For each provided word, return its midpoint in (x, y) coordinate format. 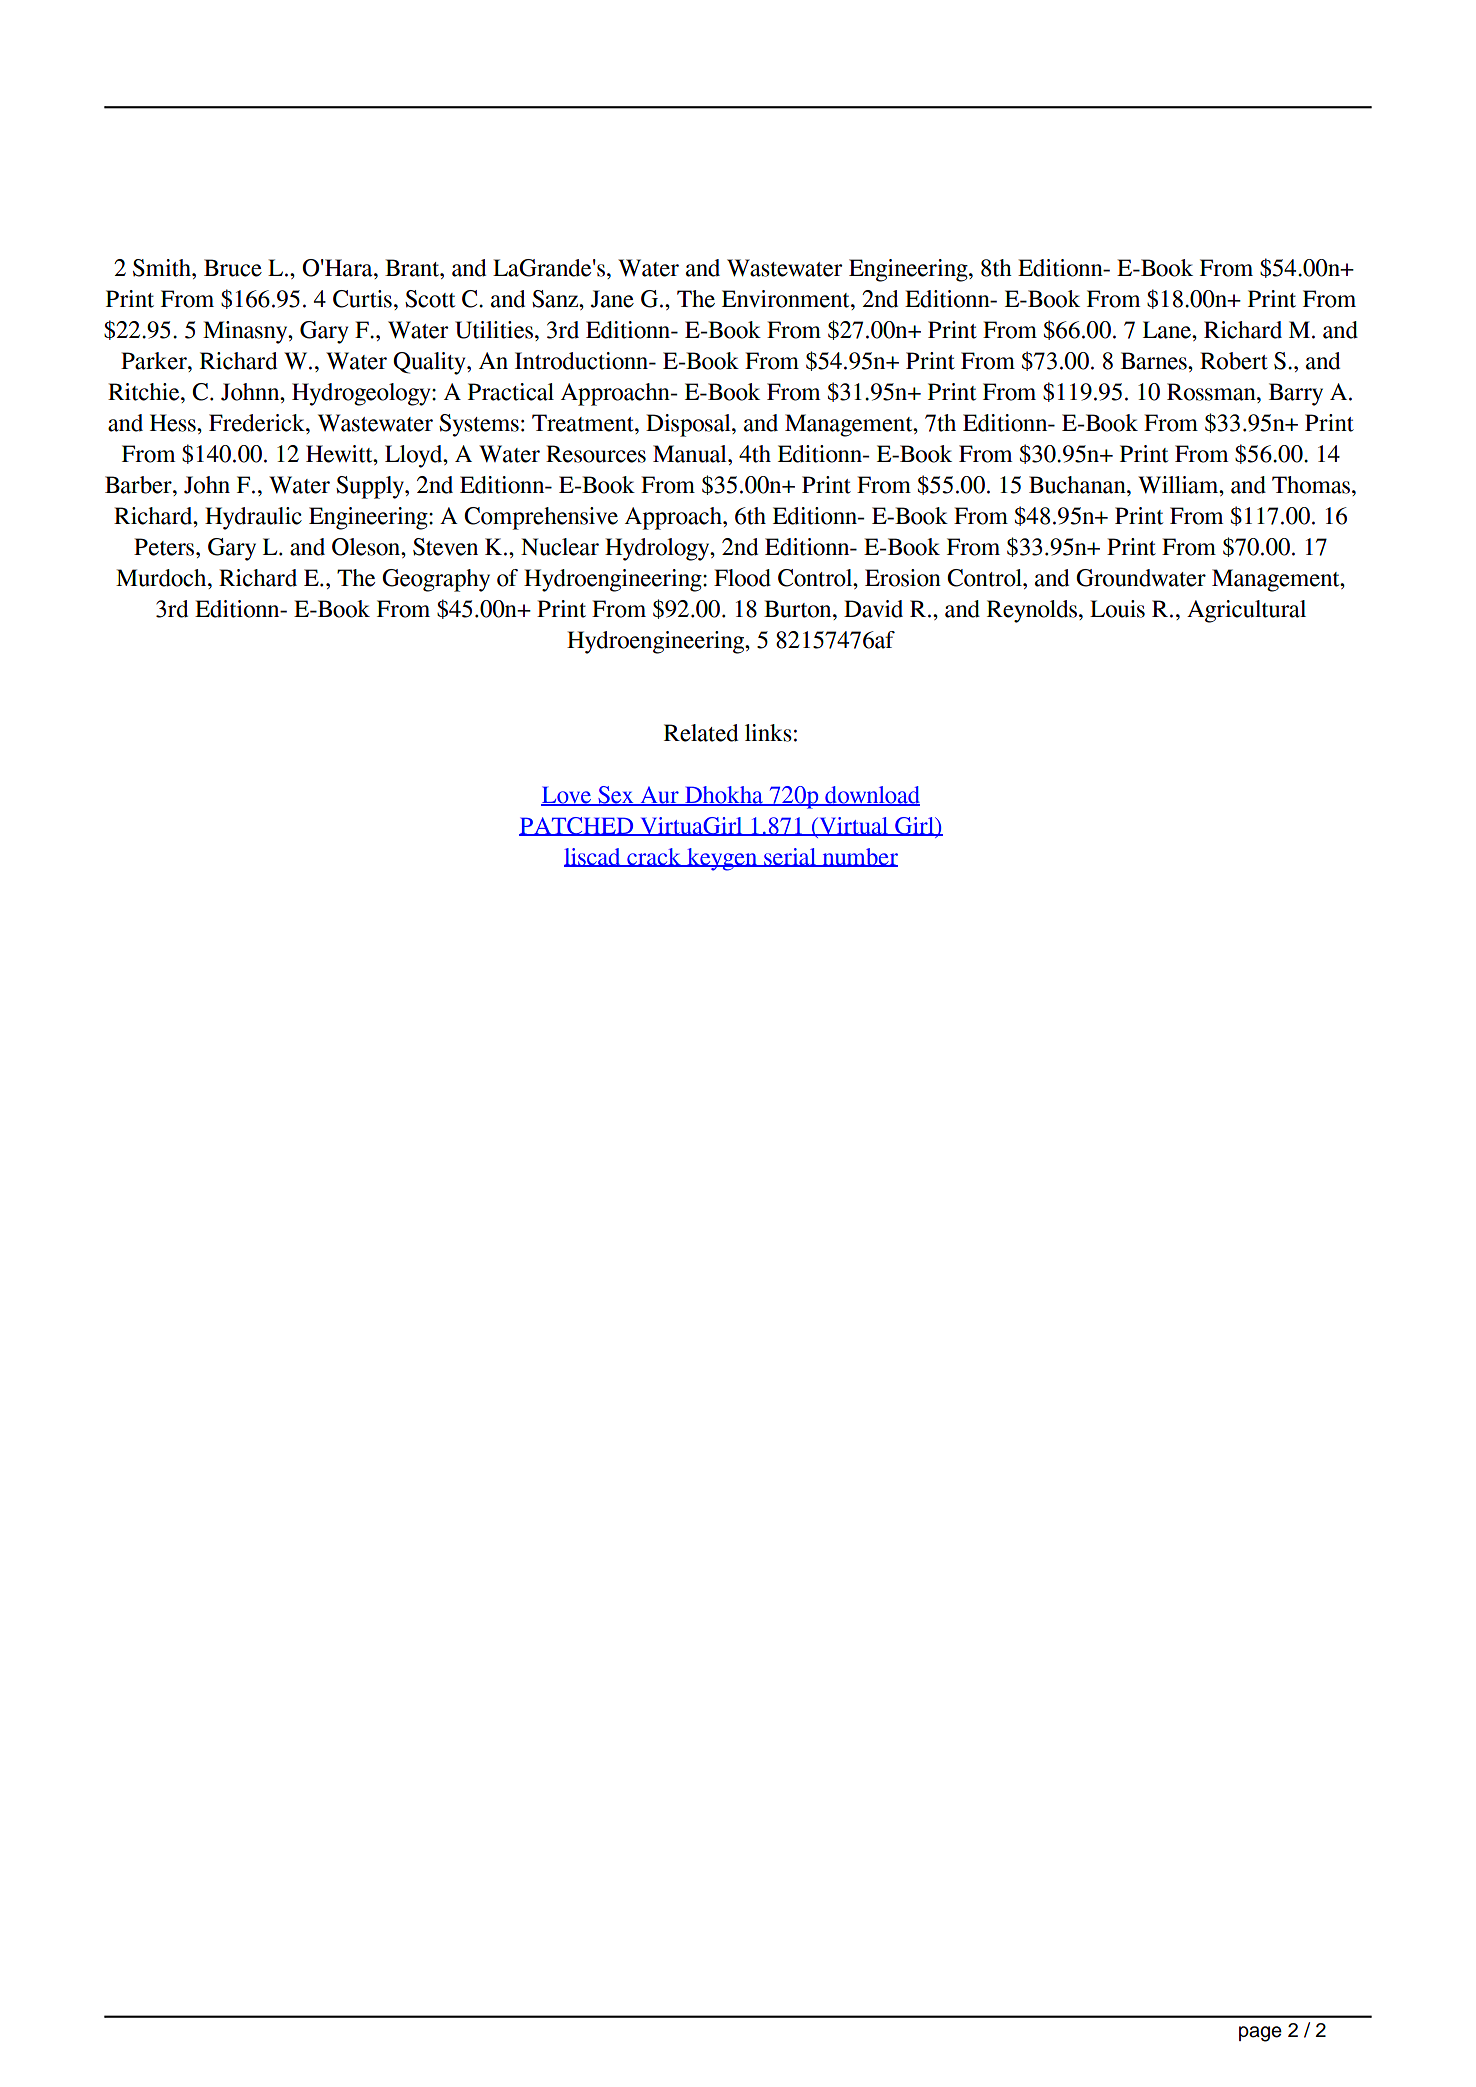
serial (790, 857)
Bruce (233, 268)
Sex (616, 795)
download (871, 795)
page (1260, 2034)
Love (567, 795)
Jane (612, 299)
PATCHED (577, 826)
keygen (722, 859)
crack (654, 857)
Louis (1117, 609)
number (859, 857)
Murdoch (162, 578)
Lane (1168, 330)
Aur (659, 795)
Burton (799, 609)
